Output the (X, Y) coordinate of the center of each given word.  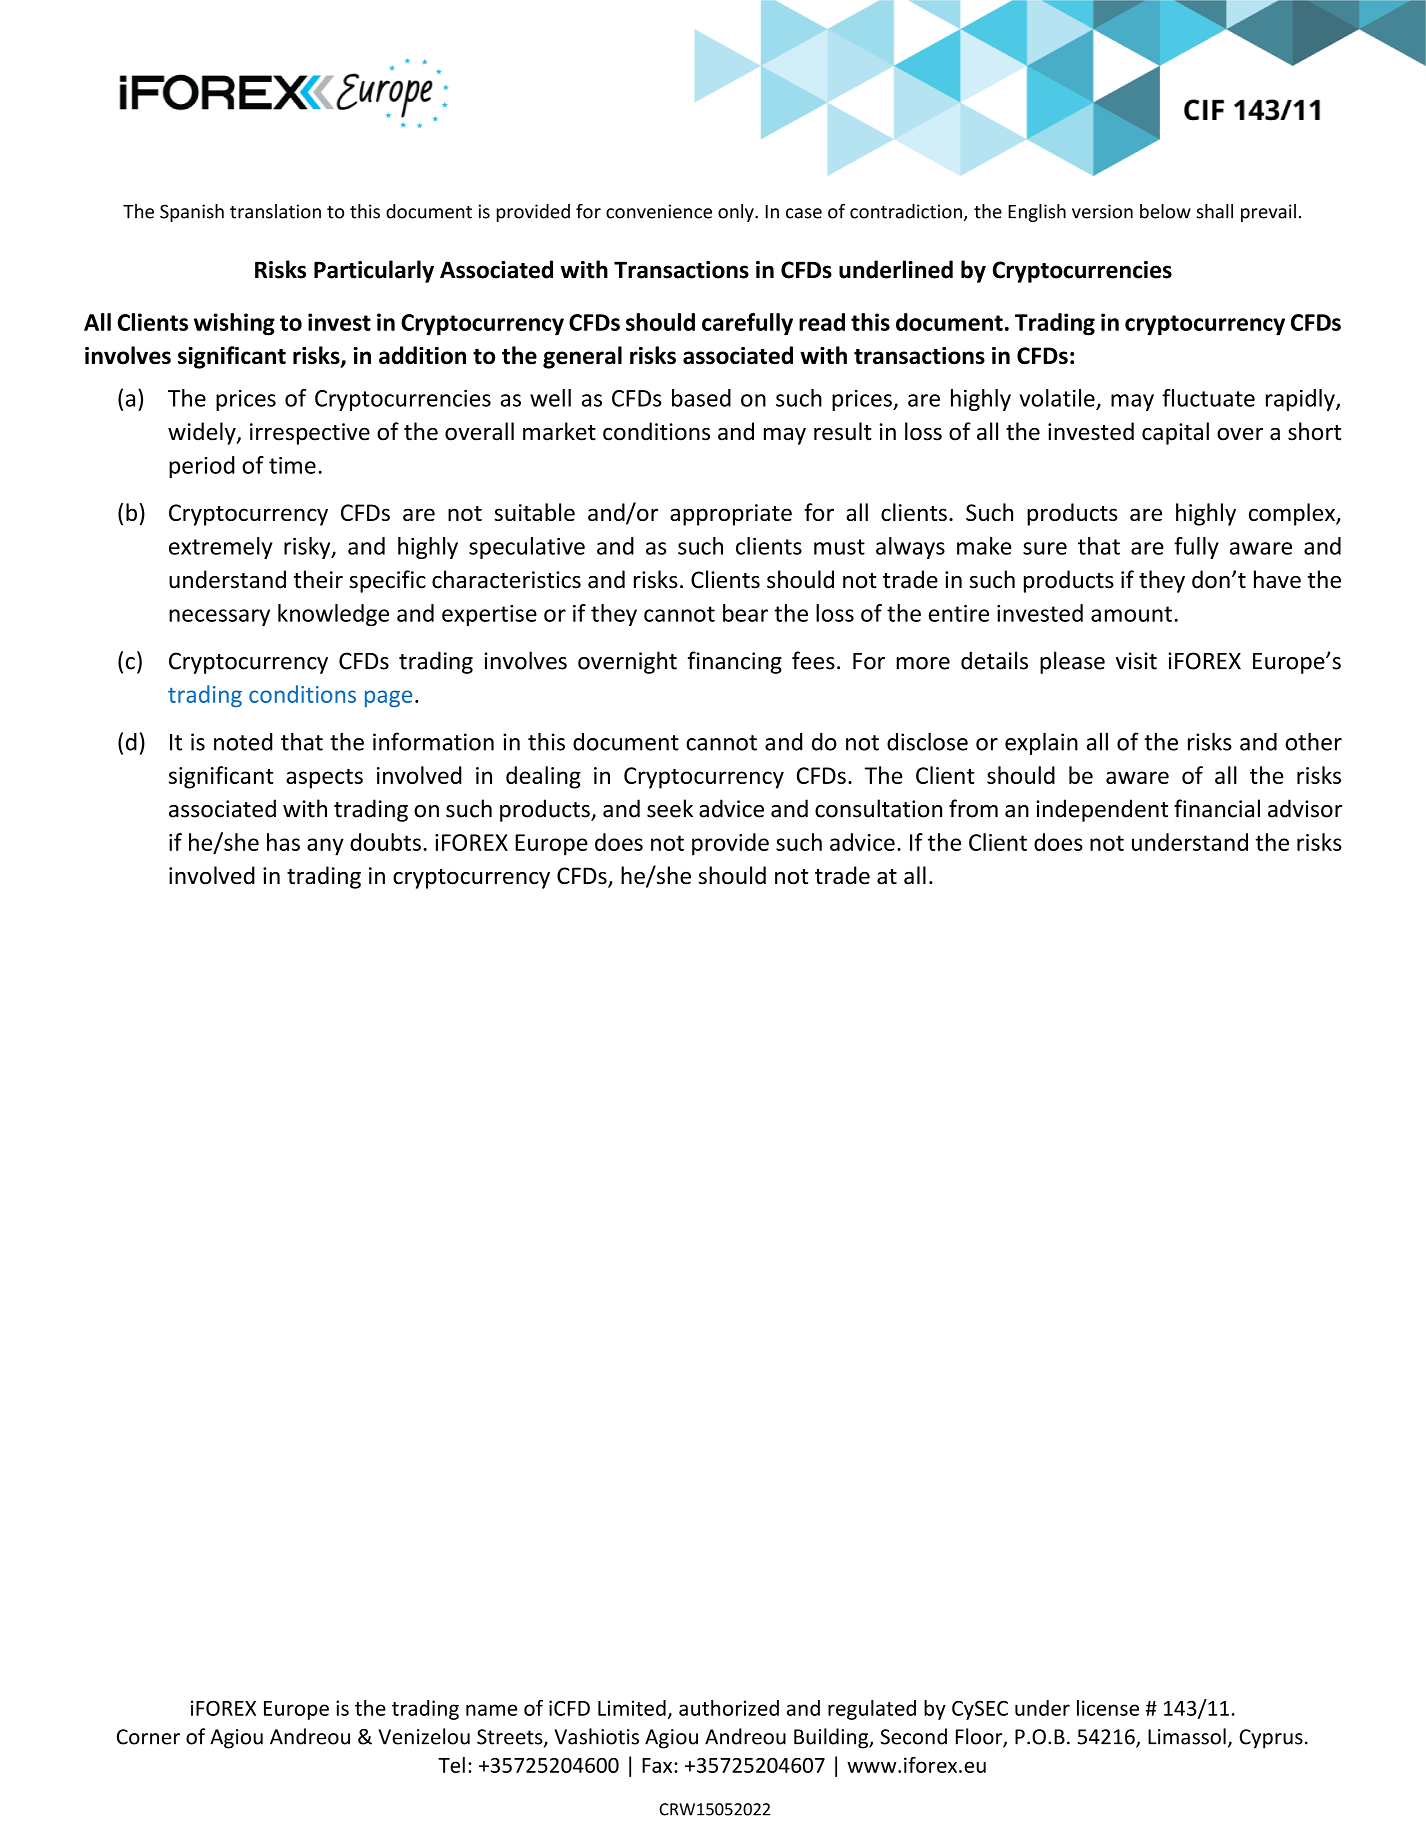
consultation (878, 808)
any (325, 847)
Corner (148, 1737)
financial (1217, 808)
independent (1102, 810)
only (737, 213)
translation (275, 211)
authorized (729, 1708)
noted (243, 742)
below (1165, 211)
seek (670, 808)
